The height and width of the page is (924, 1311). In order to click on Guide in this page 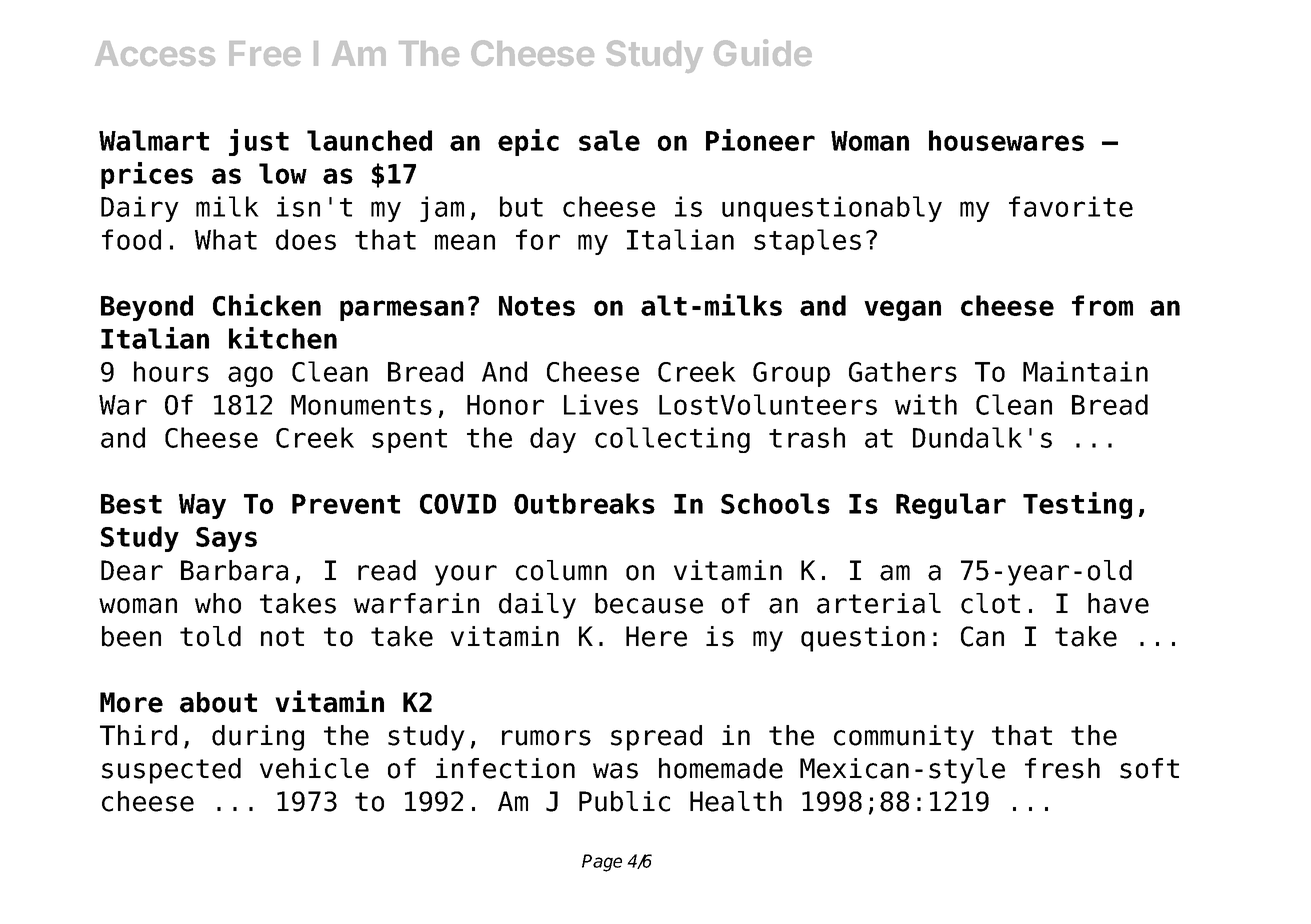, I will do `click(763, 52)`.
